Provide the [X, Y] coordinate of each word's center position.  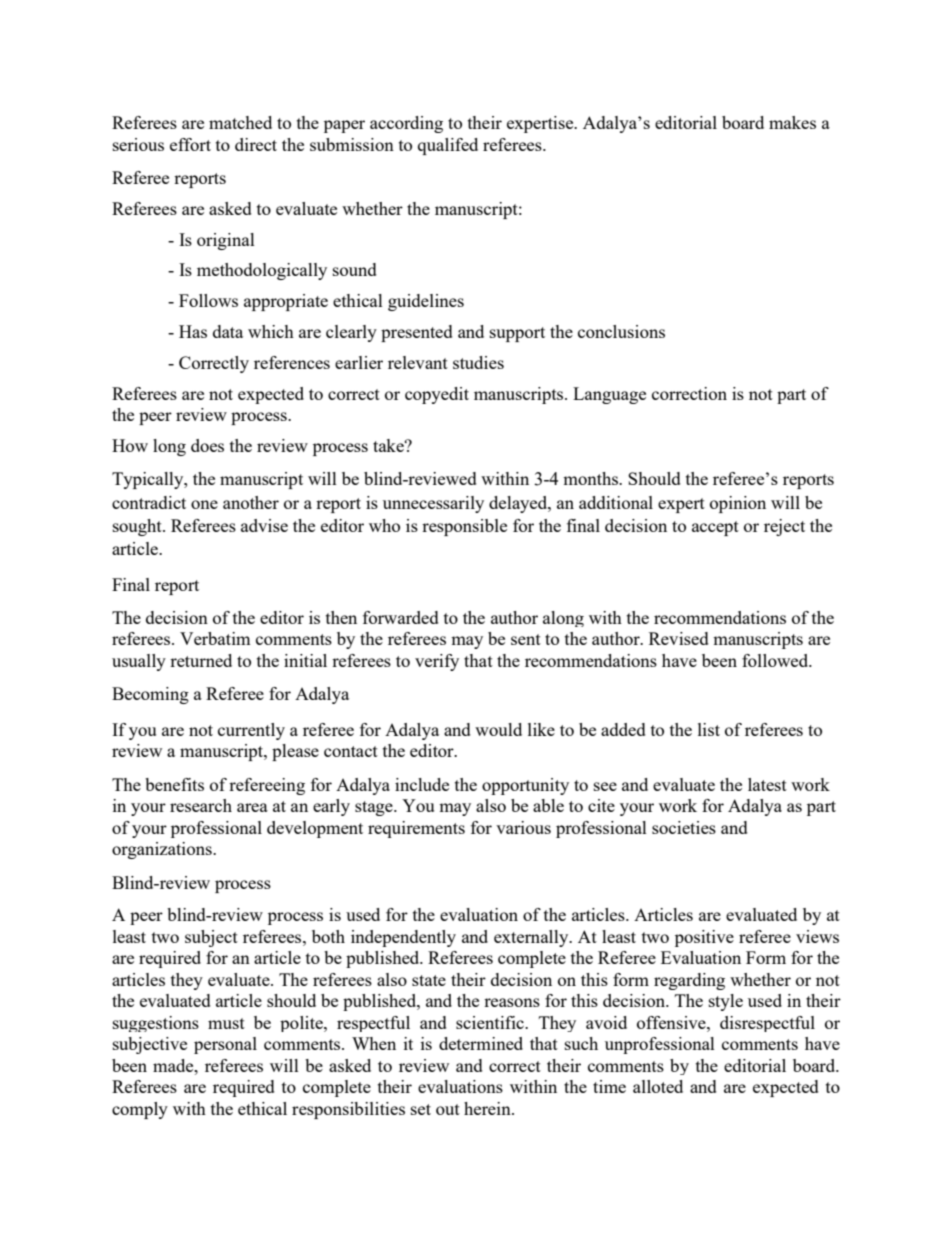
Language [609, 395]
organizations [163, 850]
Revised [679, 638]
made [174, 1065]
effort [190, 144]
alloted [658, 1086]
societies [684, 827]
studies [478, 362]
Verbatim [215, 638]
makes [792, 122]
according [406, 124]
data [228, 331]
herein [488, 1108]
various [523, 827]
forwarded [401, 617]
